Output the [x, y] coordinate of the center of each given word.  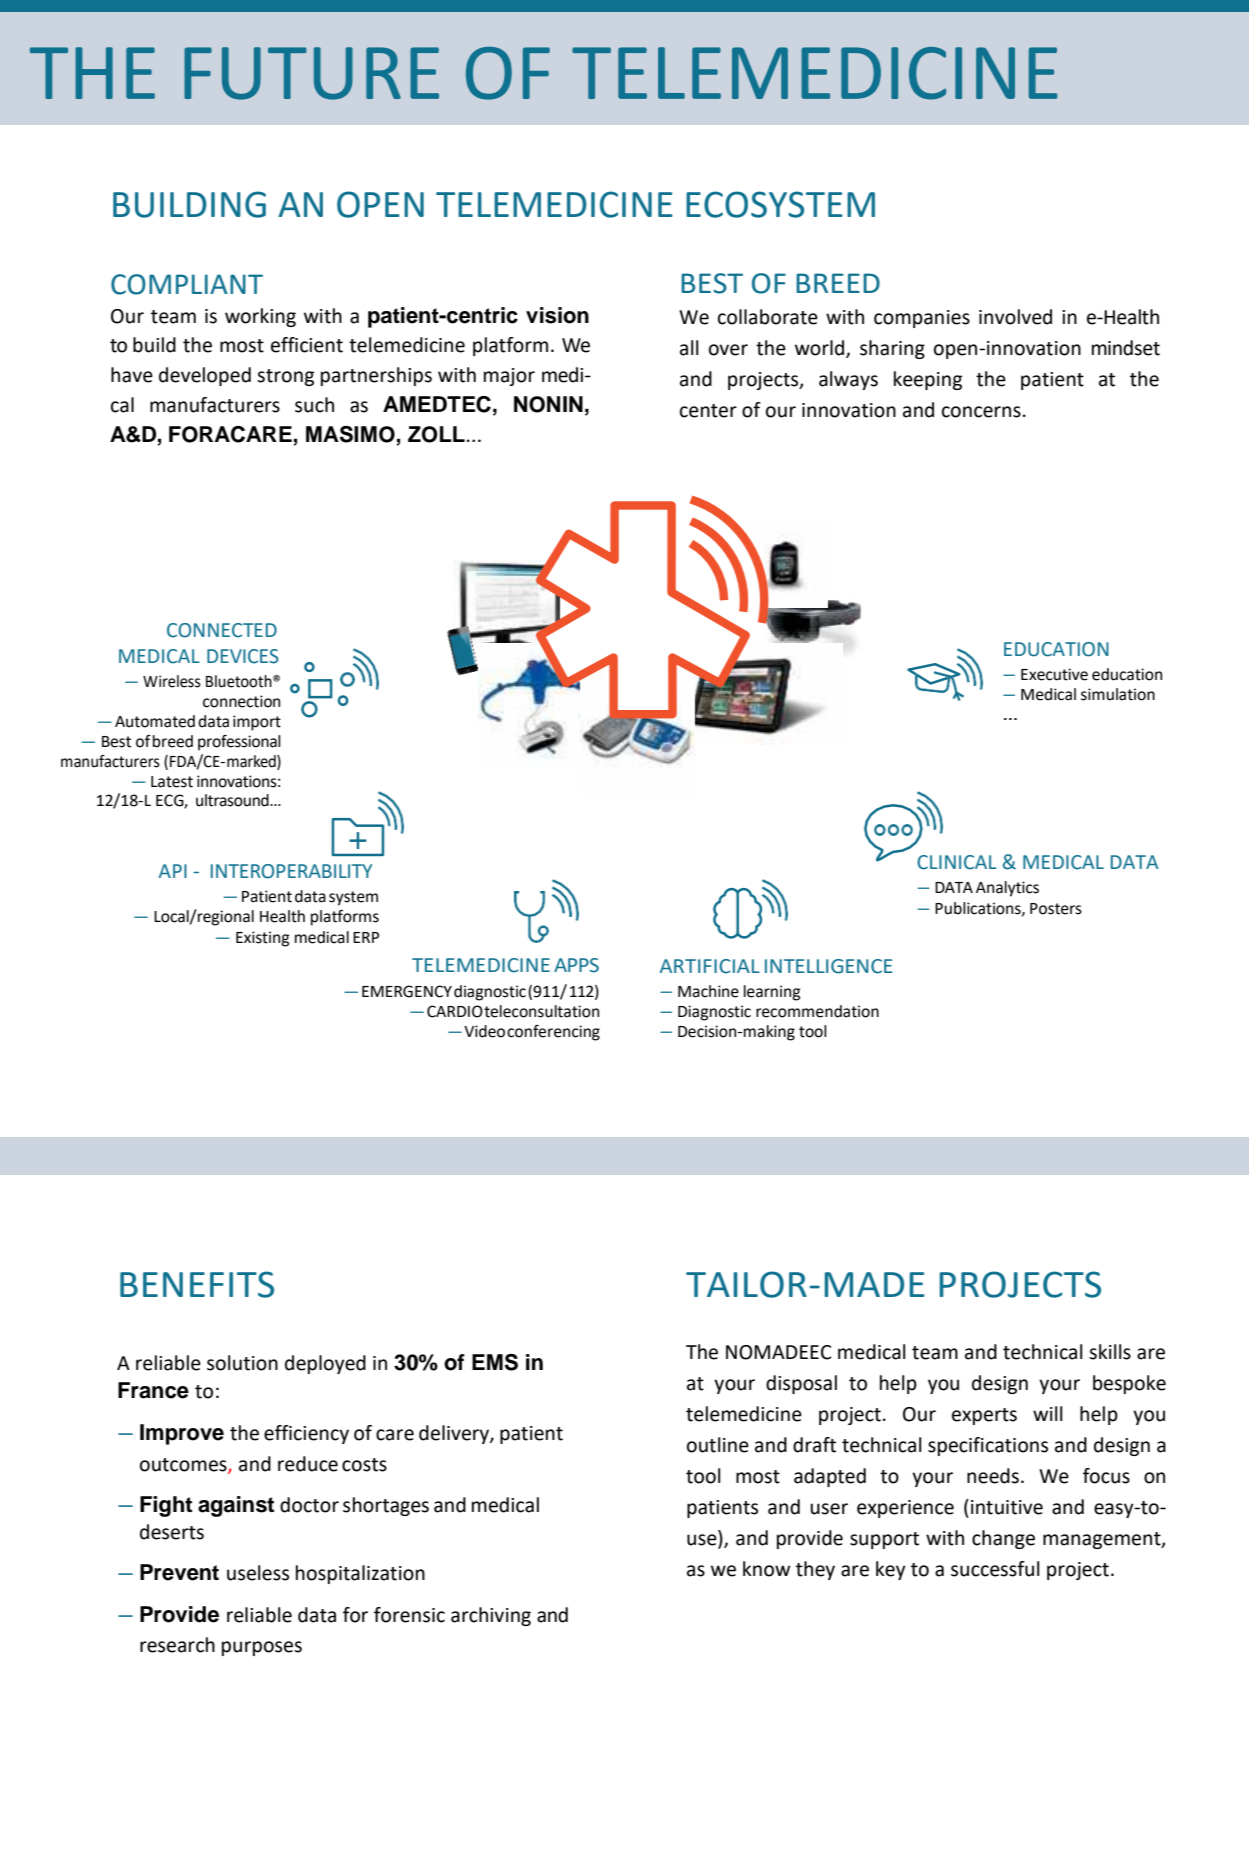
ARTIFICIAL [710, 966]
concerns [981, 412]
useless [258, 1573]
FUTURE [311, 73]
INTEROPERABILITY [291, 871]
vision [557, 315]
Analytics [1007, 889]
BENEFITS [197, 1284]
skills [1110, 1352]
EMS [495, 1362]
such [314, 405]
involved [1015, 317]
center [708, 411]
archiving [491, 1616]
